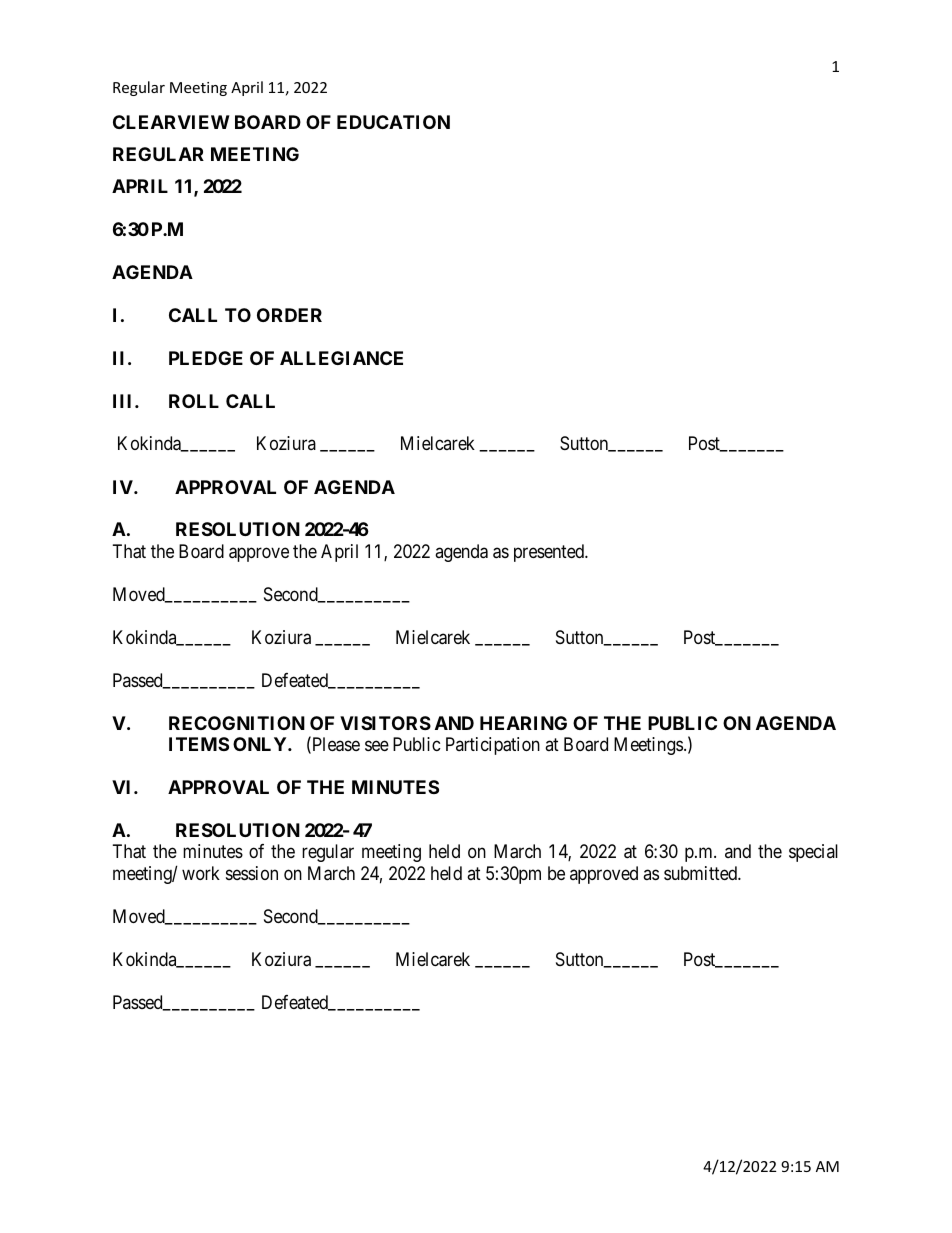 This screenshot has height=1233, width=952. I want to click on PLEDGE, so click(206, 358).
